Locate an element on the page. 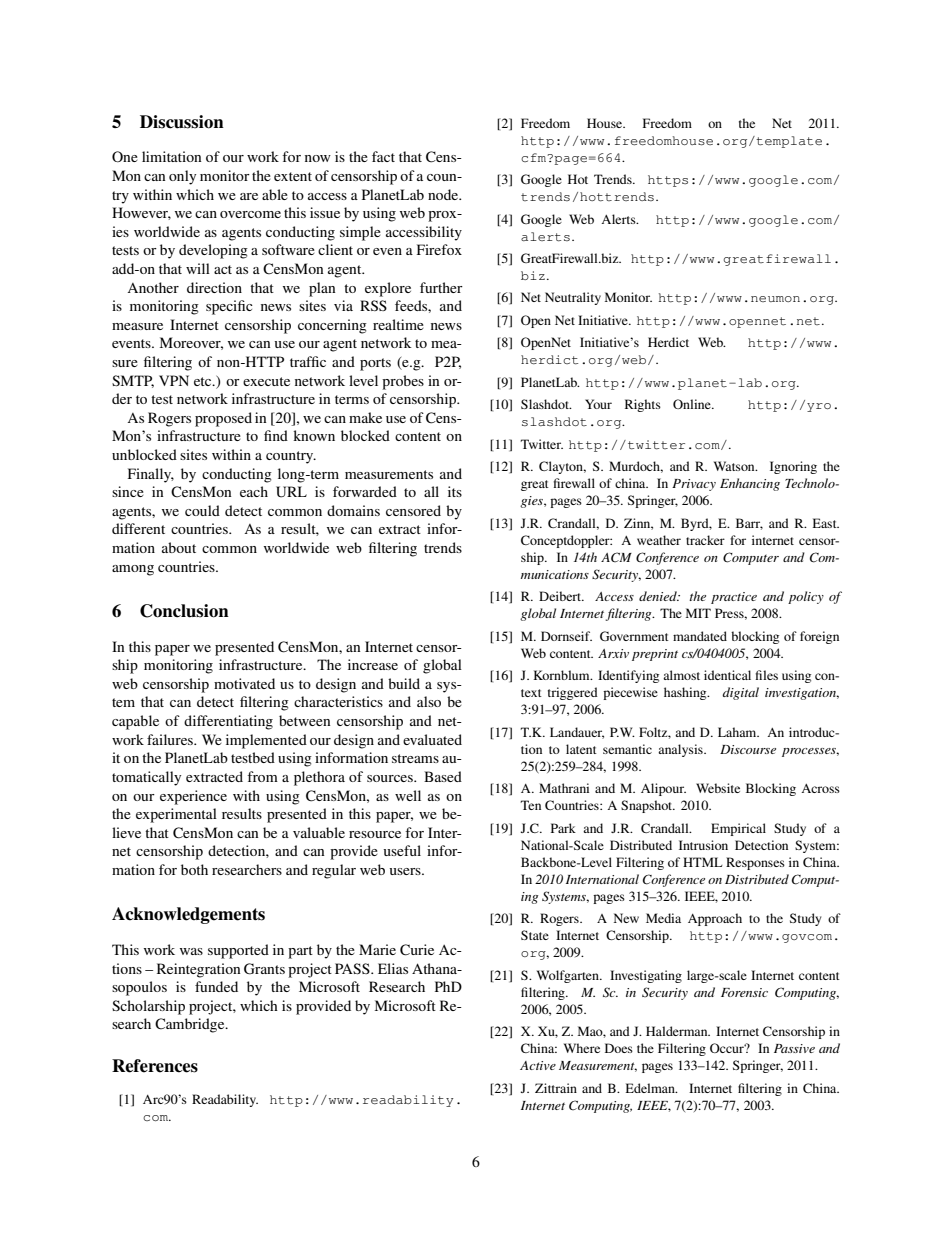  Neutrality is located at coordinates (573, 298).
